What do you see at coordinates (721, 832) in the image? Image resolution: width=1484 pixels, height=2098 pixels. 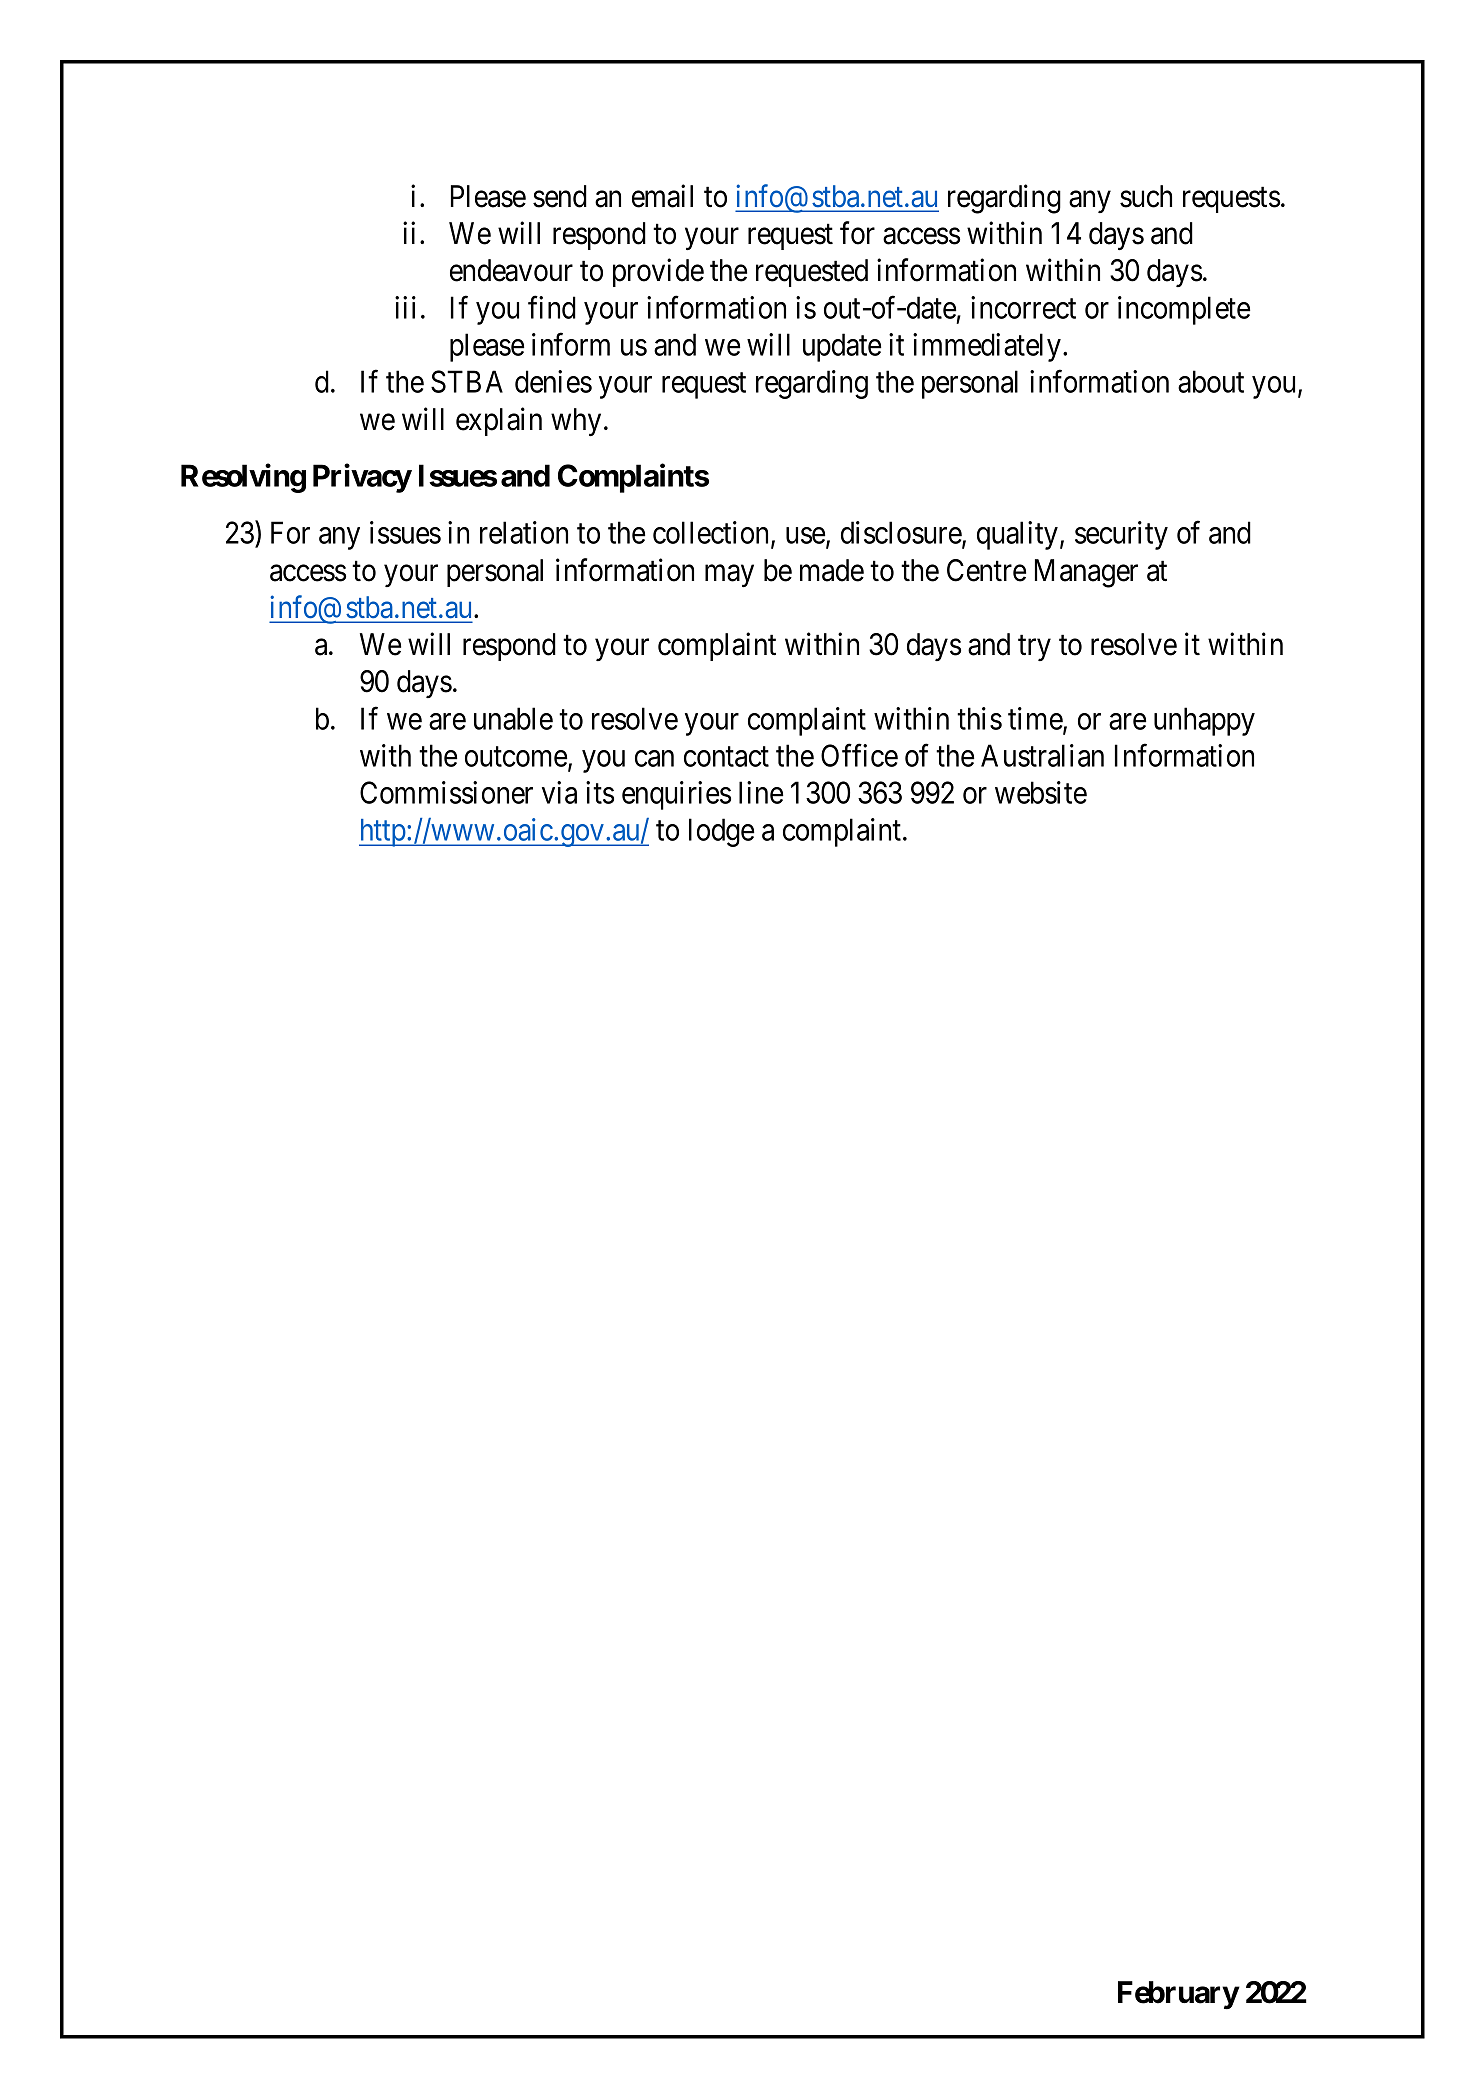 I see `lodge` at bounding box center [721, 832].
